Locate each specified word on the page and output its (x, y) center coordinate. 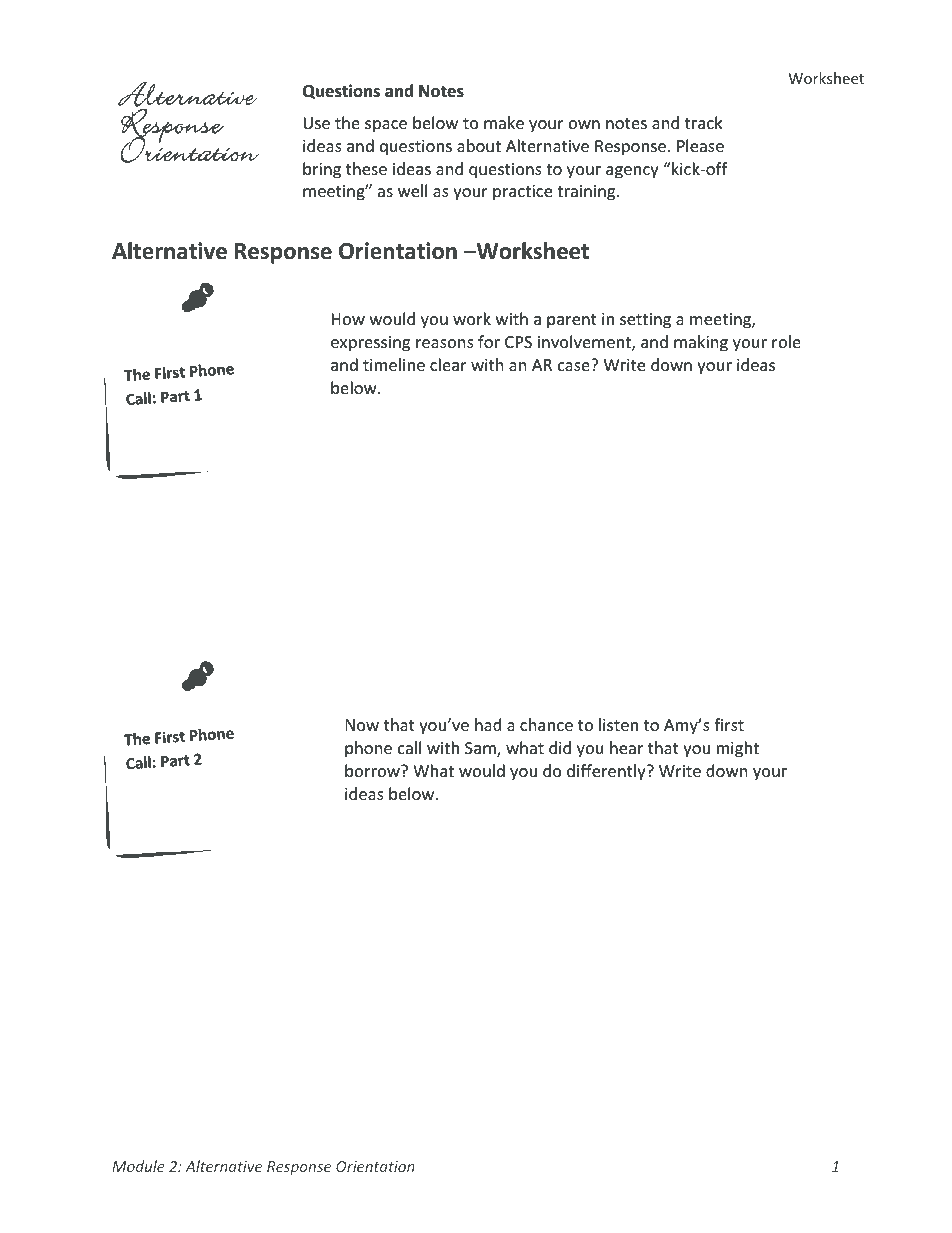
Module (138, 1166)
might (738, 749)
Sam (481, 749)
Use (316, 123)
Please (700, 145)
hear (626, 747)
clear (448, 364)
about (479, 145)
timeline (394, 364)
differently (607, 772)
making (701, 343)
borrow (373, 770)
